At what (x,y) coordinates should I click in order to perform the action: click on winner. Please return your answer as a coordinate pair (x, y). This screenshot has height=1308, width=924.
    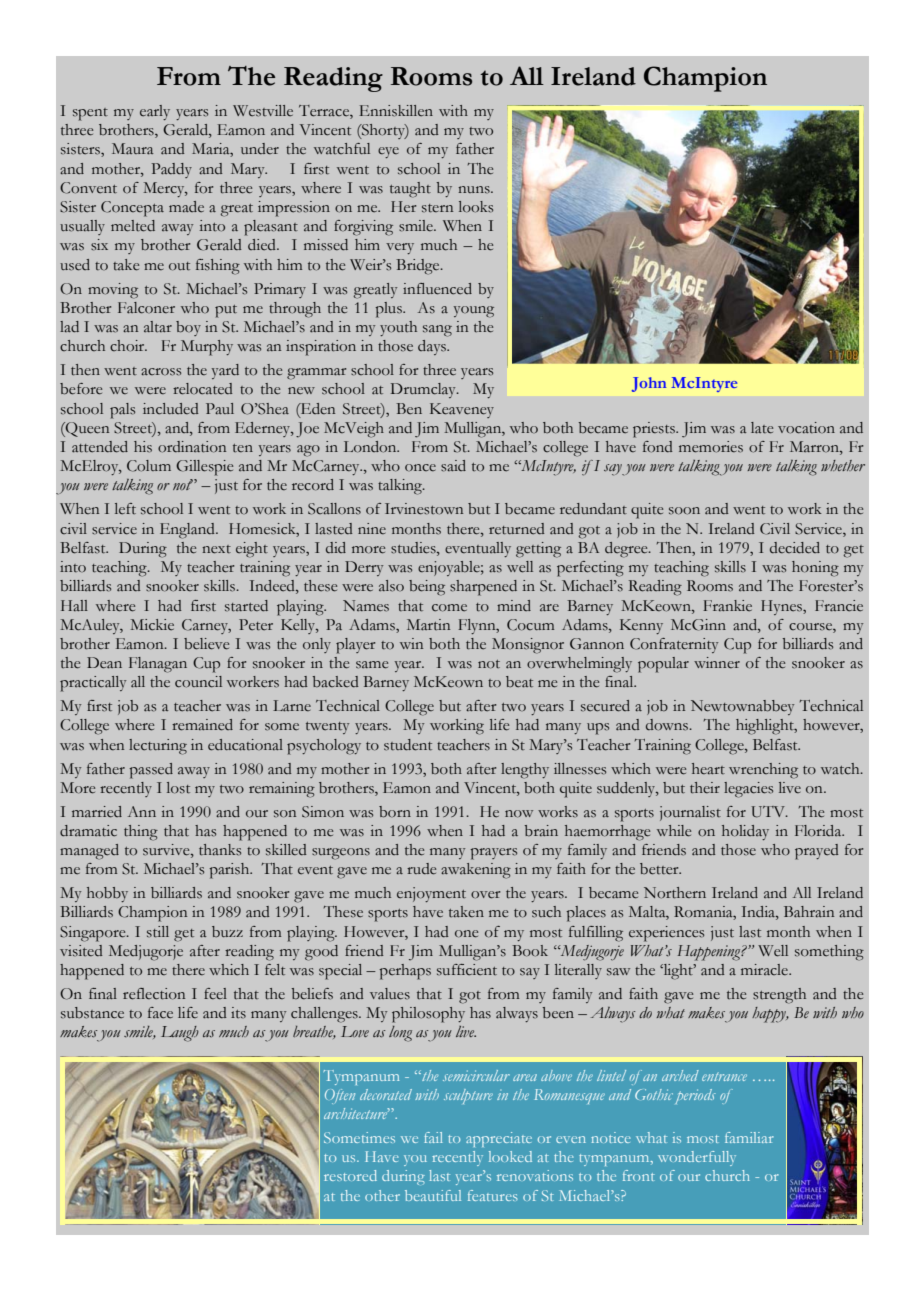
    Looking at the image, I should click on (717, 662).
